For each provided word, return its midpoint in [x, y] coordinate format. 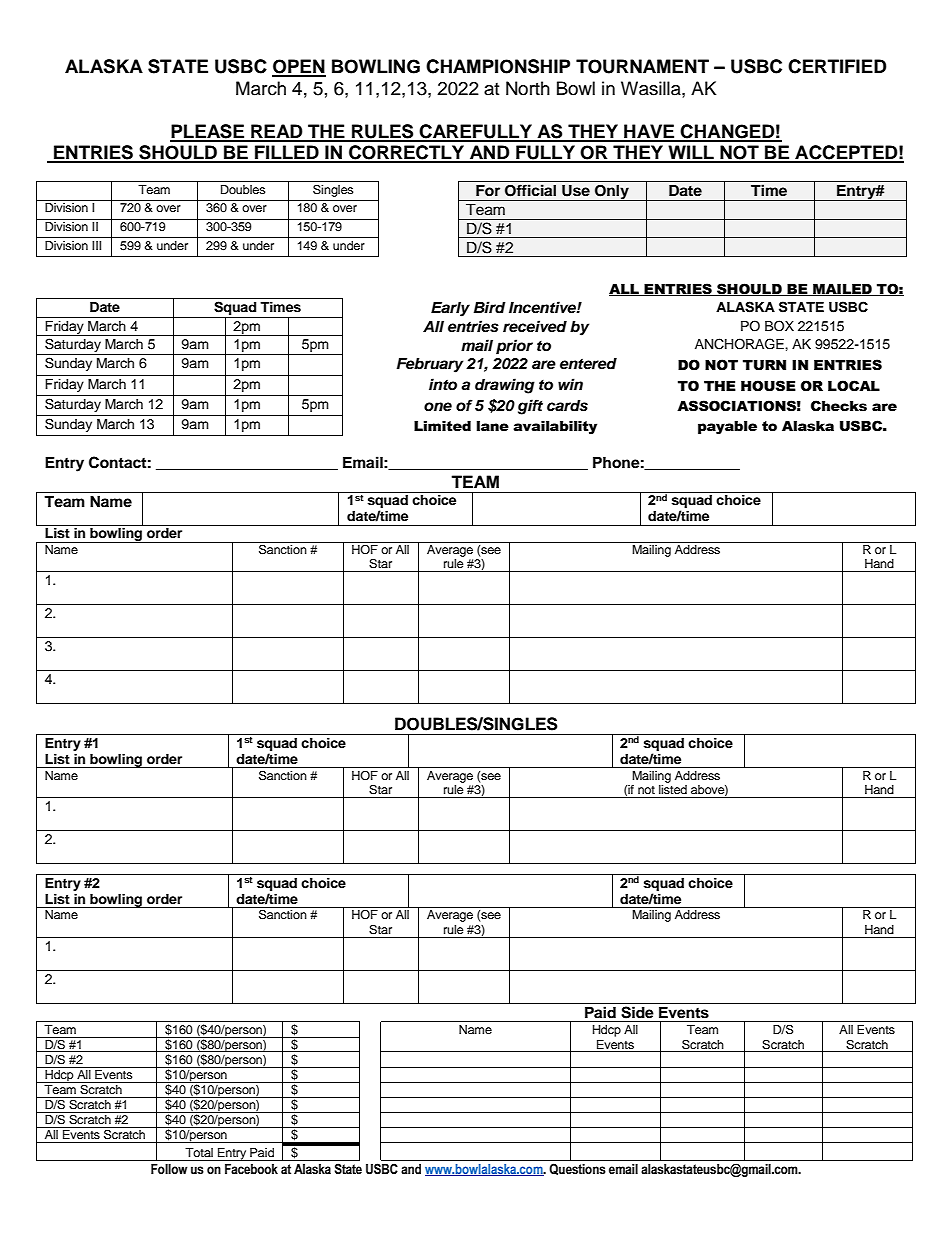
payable [727, 427]
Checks [839, 406]
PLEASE [208, 132]
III [96, 245]
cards [567, 406]
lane [493, 426]
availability [555, 427]
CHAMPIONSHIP [498, 66]
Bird [490, 307]
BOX [779, 326]
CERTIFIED [837, 66]
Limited [442, 426]
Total [199, 1152]
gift [530, 407]
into [443, 384]
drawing [505, 386]
